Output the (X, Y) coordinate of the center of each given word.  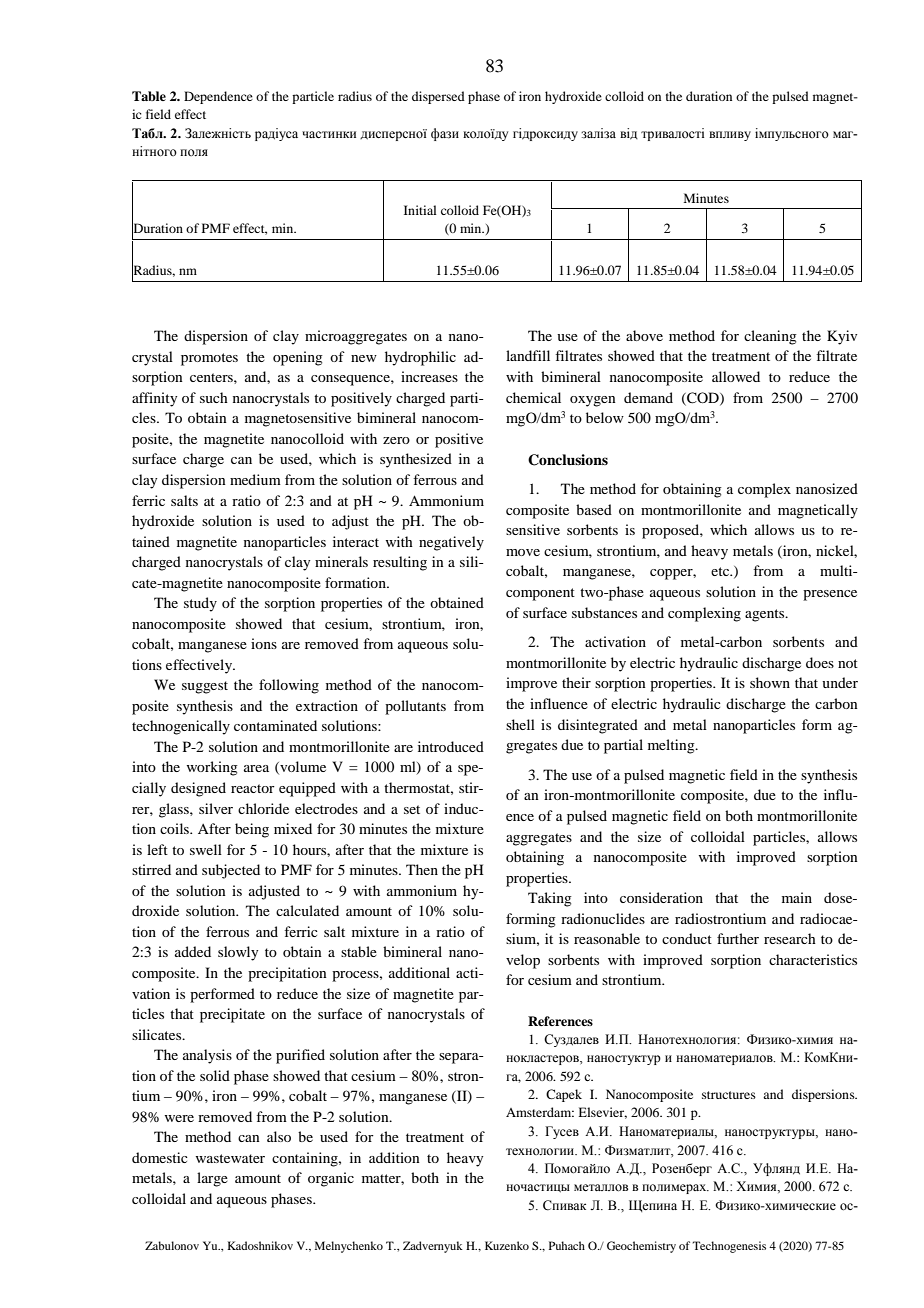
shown (770, 682)
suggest (205, 687)
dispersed (438, 97)
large (212, 1179)
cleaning (770, 337)
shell (520, 724)
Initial (420, 210)
